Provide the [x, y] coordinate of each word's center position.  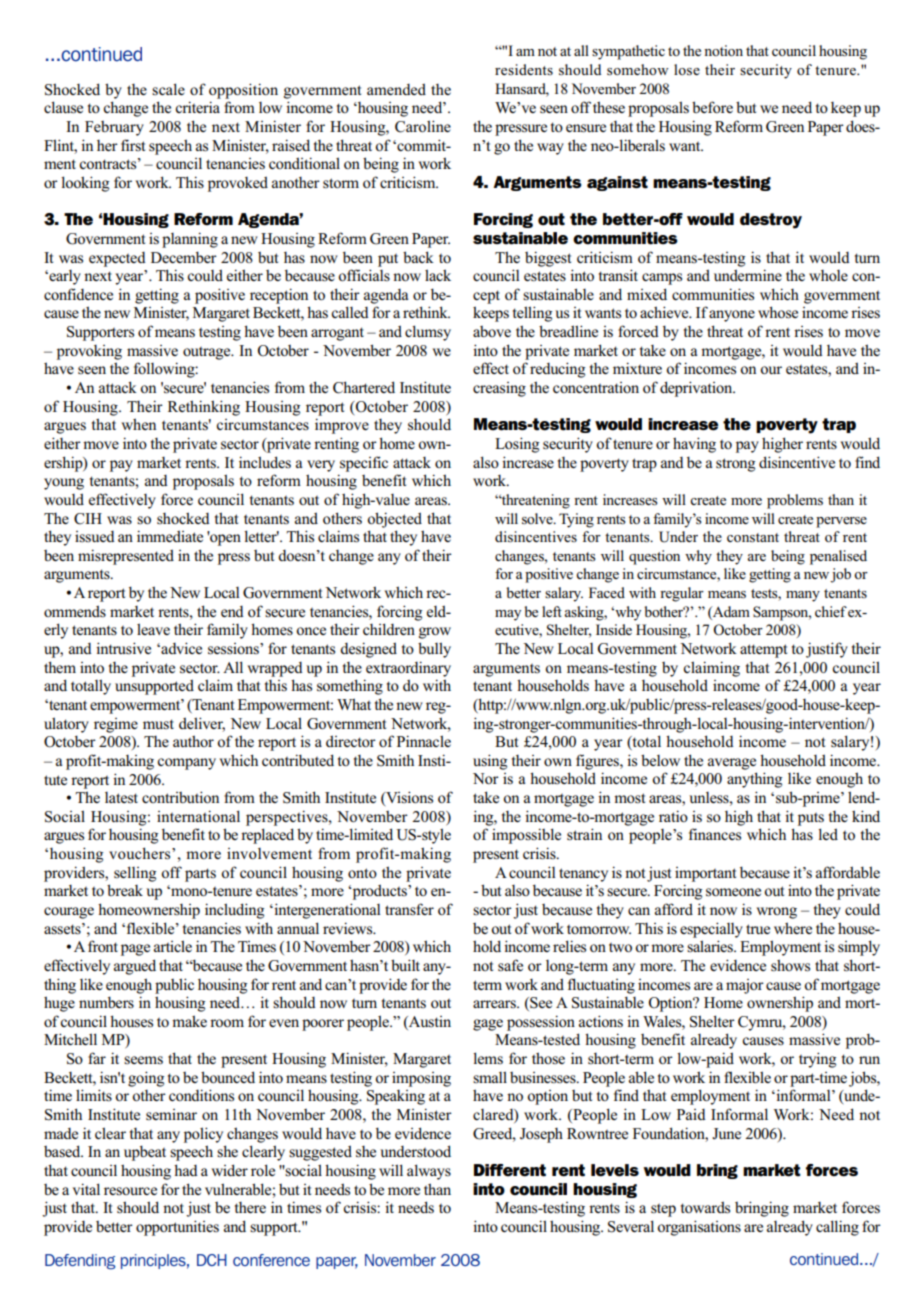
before [712, 107]
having [694, 445]
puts [811, 819]
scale [168, 89]
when [138, 424]
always [429, 1172]
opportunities [177, 1228]
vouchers [141, 853]
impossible [526, 836]
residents [524, 69]
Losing [517, 445]
